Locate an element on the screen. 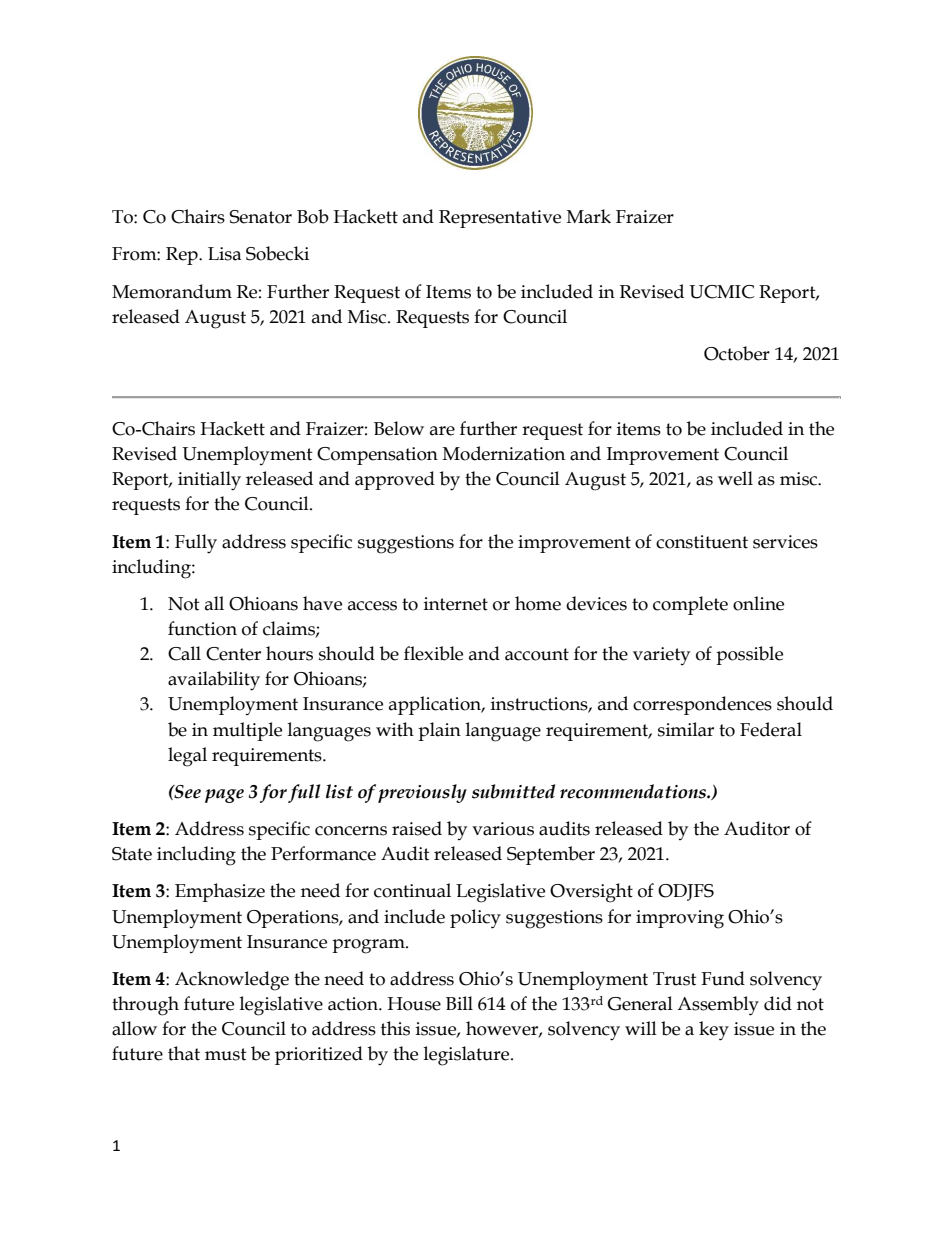 This screenshot has height=1233, width=952. complete is located at coordinates (690, 605).
